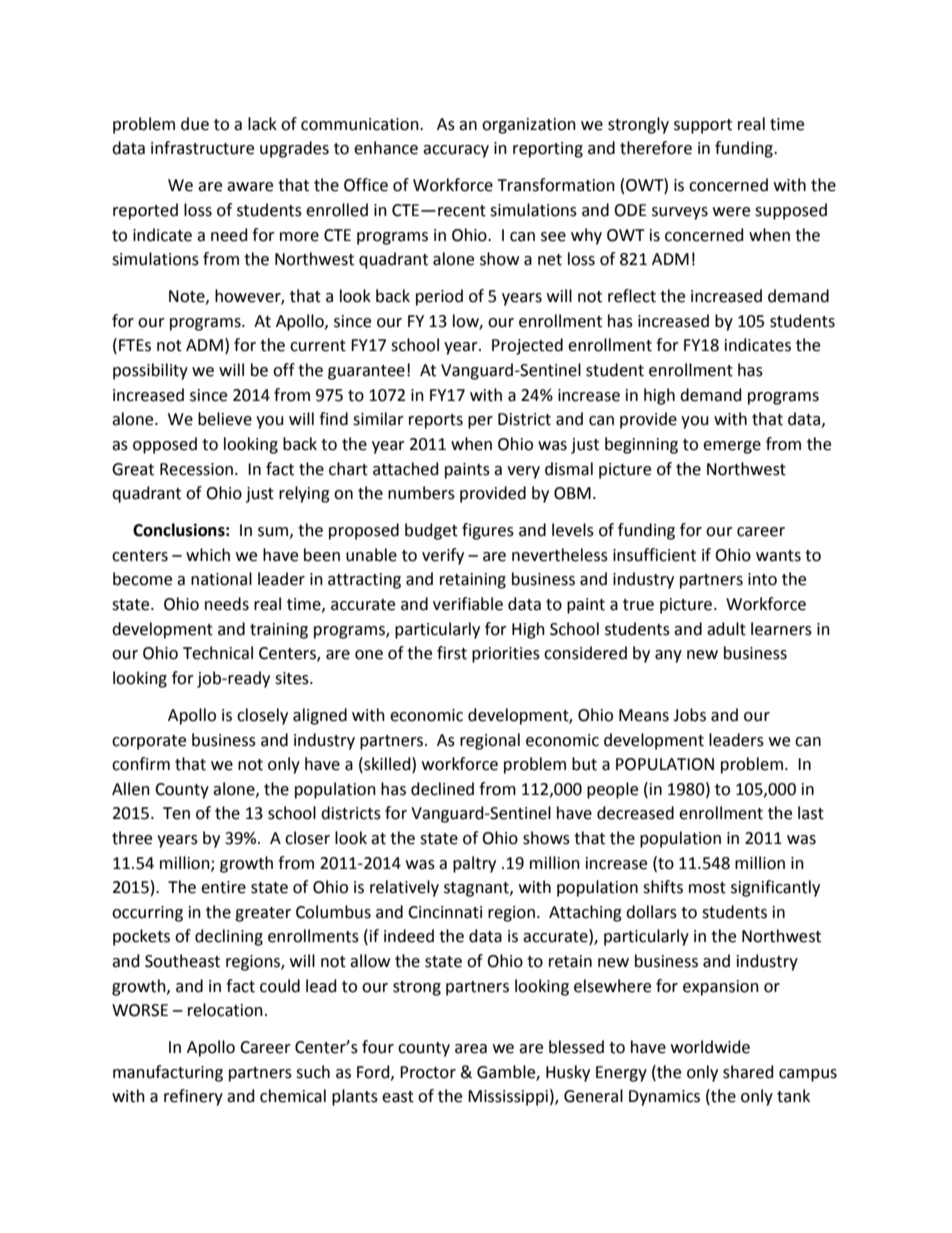  Describe the element at coordinates (748, 1072) in the document. I see `shared` at that location.
